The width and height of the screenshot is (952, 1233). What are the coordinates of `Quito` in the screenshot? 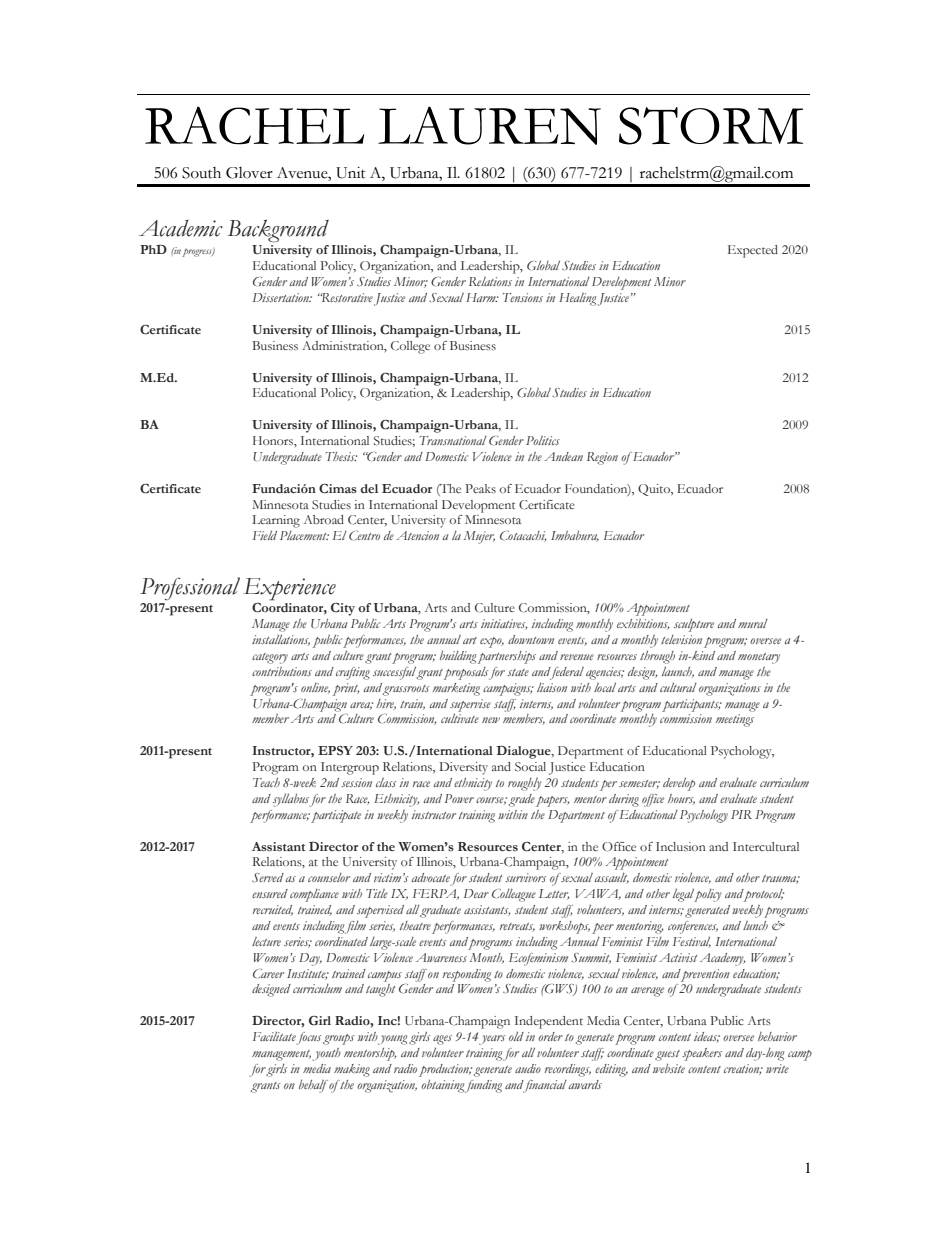 It's located at (655, 490).
